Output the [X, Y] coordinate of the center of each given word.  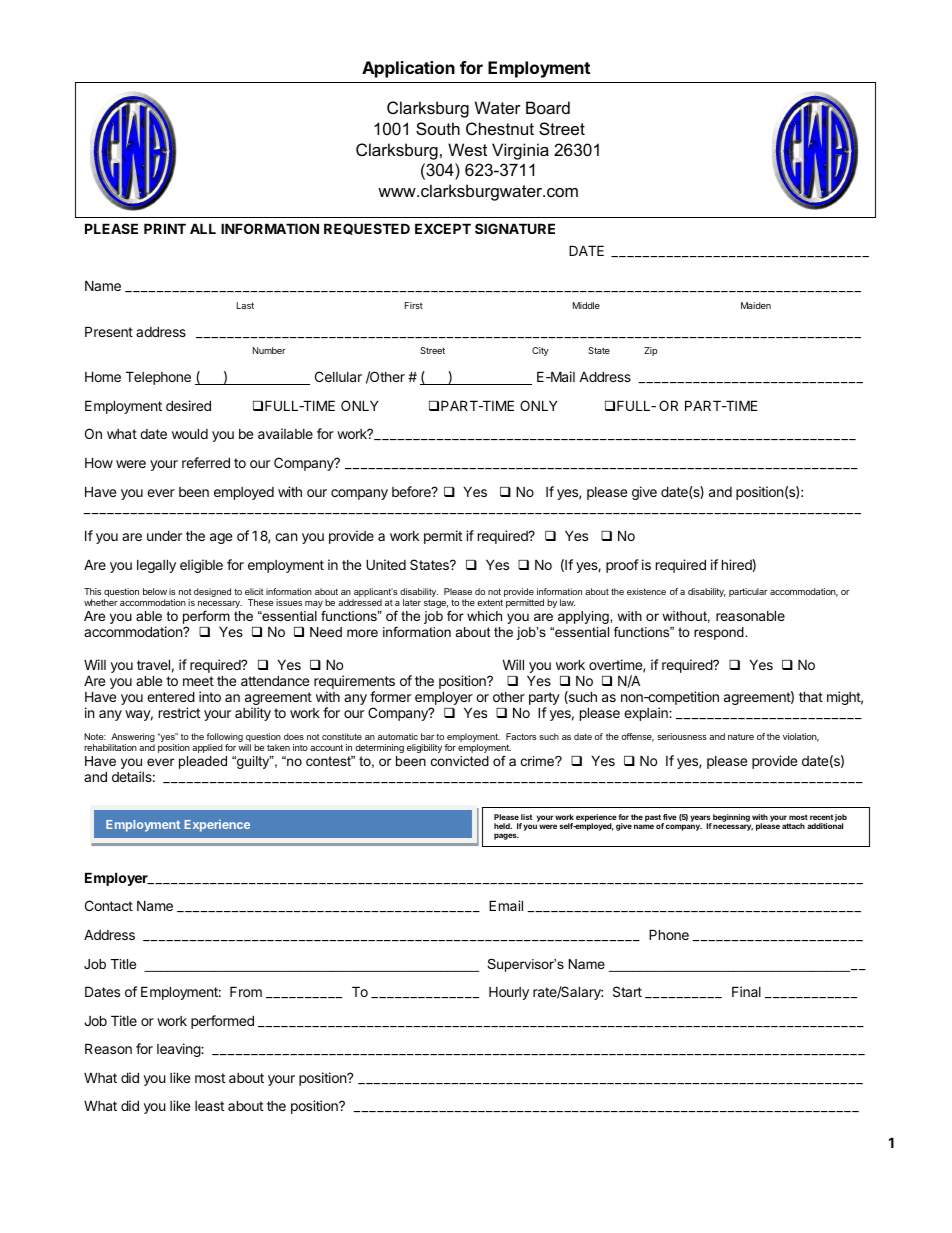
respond [720, 633]
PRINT [165, 228]
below [155, 591]
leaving [179, 1050]
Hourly [509, 993]
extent [490, 602]
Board [548, 107]
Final [746, 991]
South [438, 128]
